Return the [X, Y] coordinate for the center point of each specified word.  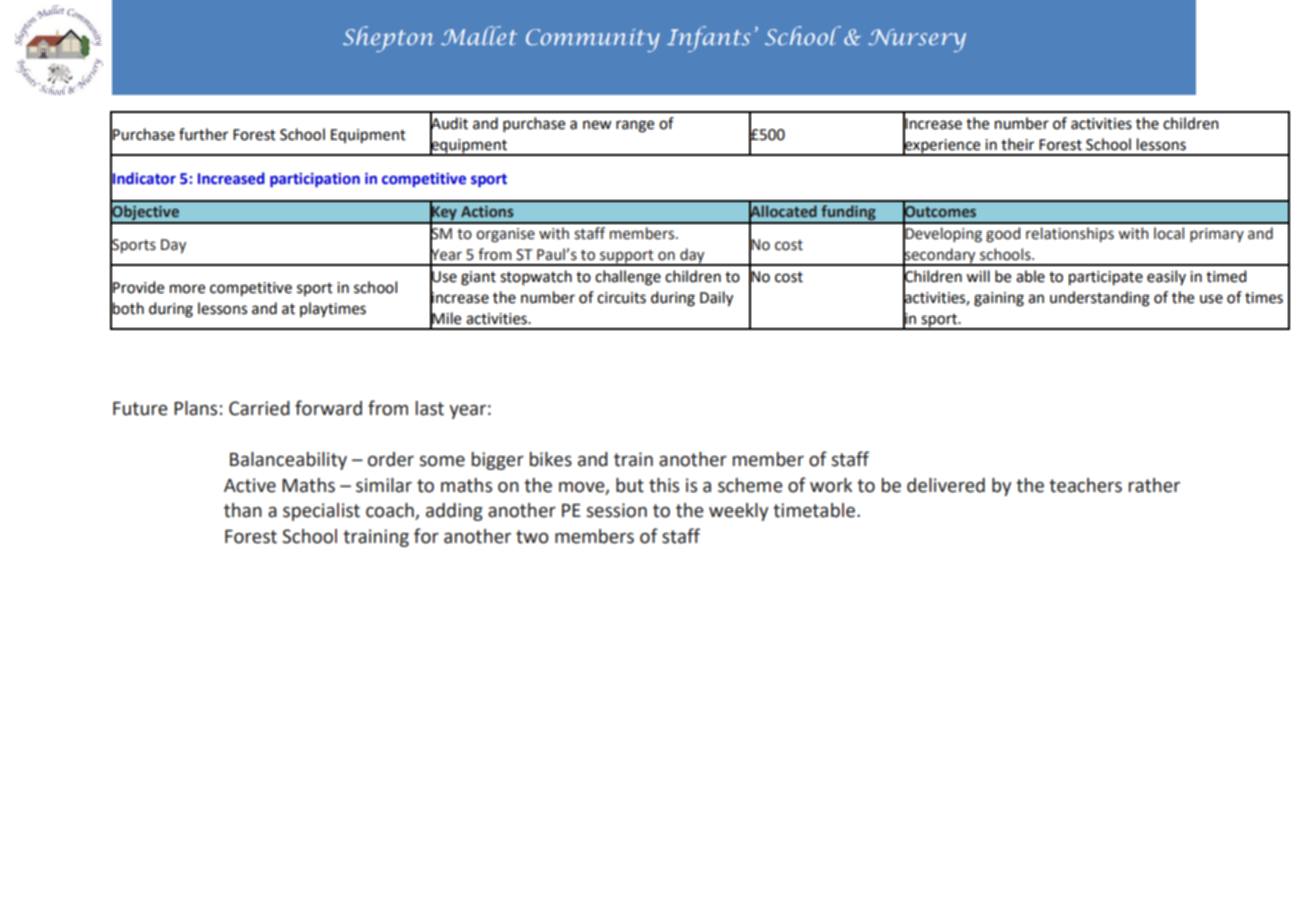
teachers [1085, 485]
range [635, 126]
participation [315, 180]
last [430, 408]
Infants [709, 39]
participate [1106, 278]
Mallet [479, 35]
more [187, 289]
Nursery [917, 40]
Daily [716, 299]
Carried [259, 408]
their [1017, 144]
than [243, 510]
